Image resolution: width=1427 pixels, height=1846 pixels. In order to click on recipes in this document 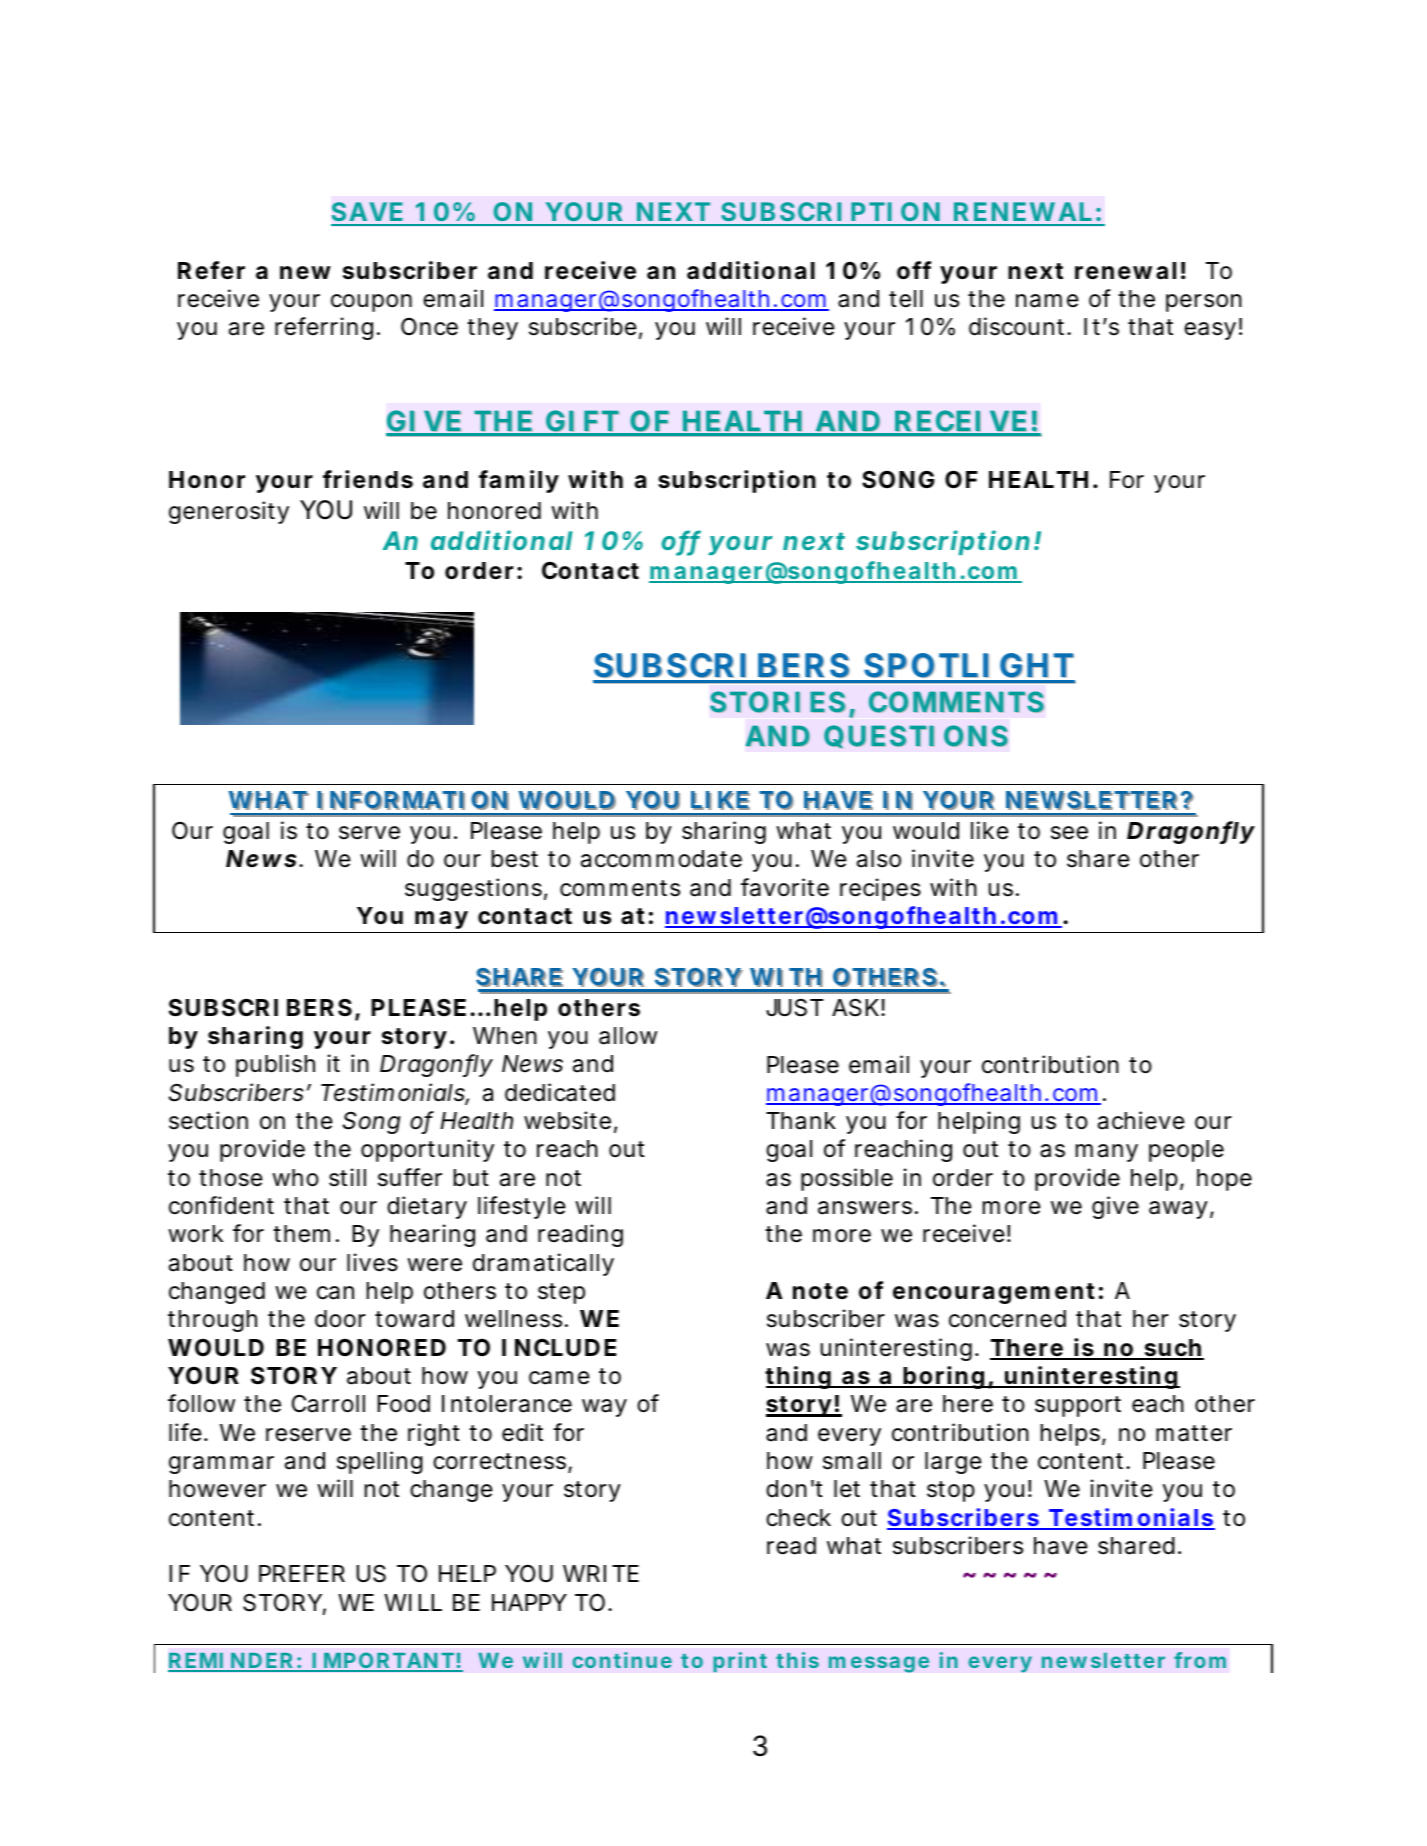, I will do `click(880, 889)`.
